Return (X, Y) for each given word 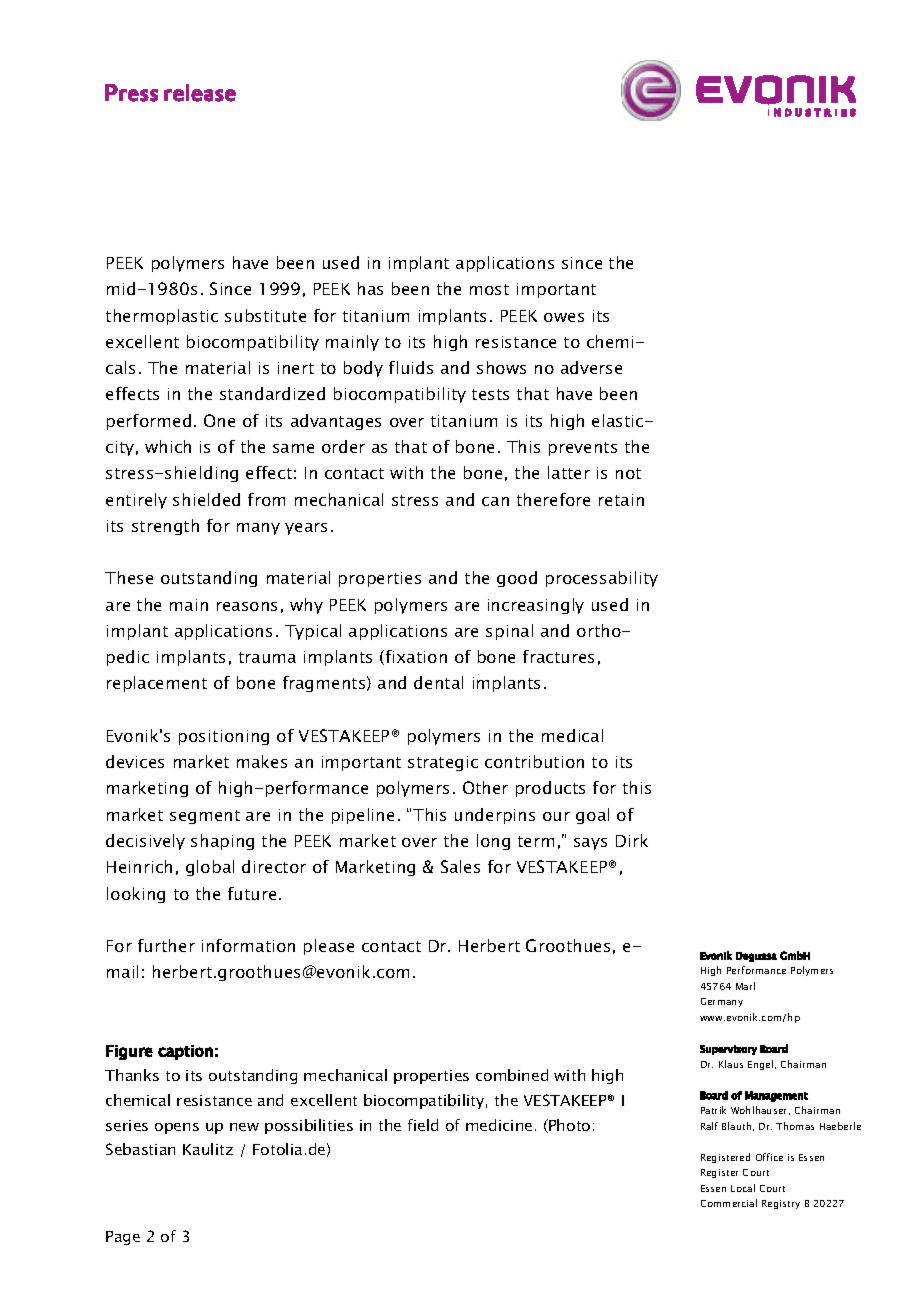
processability (602, 579)
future (252, 893)
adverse (591, 367)
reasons (247, 606)
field (423, 1125)
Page (123, 1238)
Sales (460, 866)
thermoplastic (162, 317)
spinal (509, 632)
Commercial (729, 1203)
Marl (745, 986)
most (489, 289)
